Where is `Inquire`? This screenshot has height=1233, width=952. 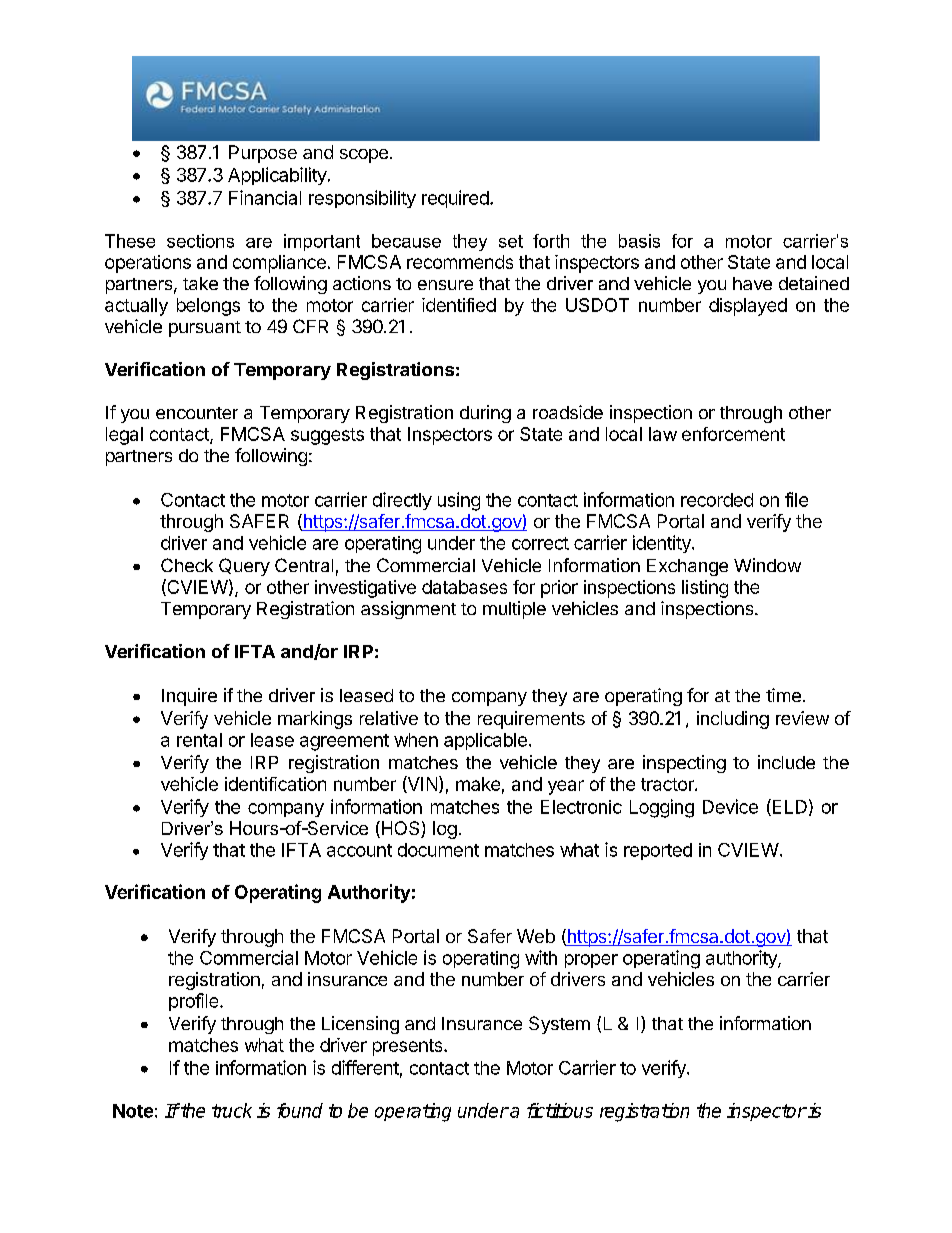
Inquire is located at coordinates (189, 697).
